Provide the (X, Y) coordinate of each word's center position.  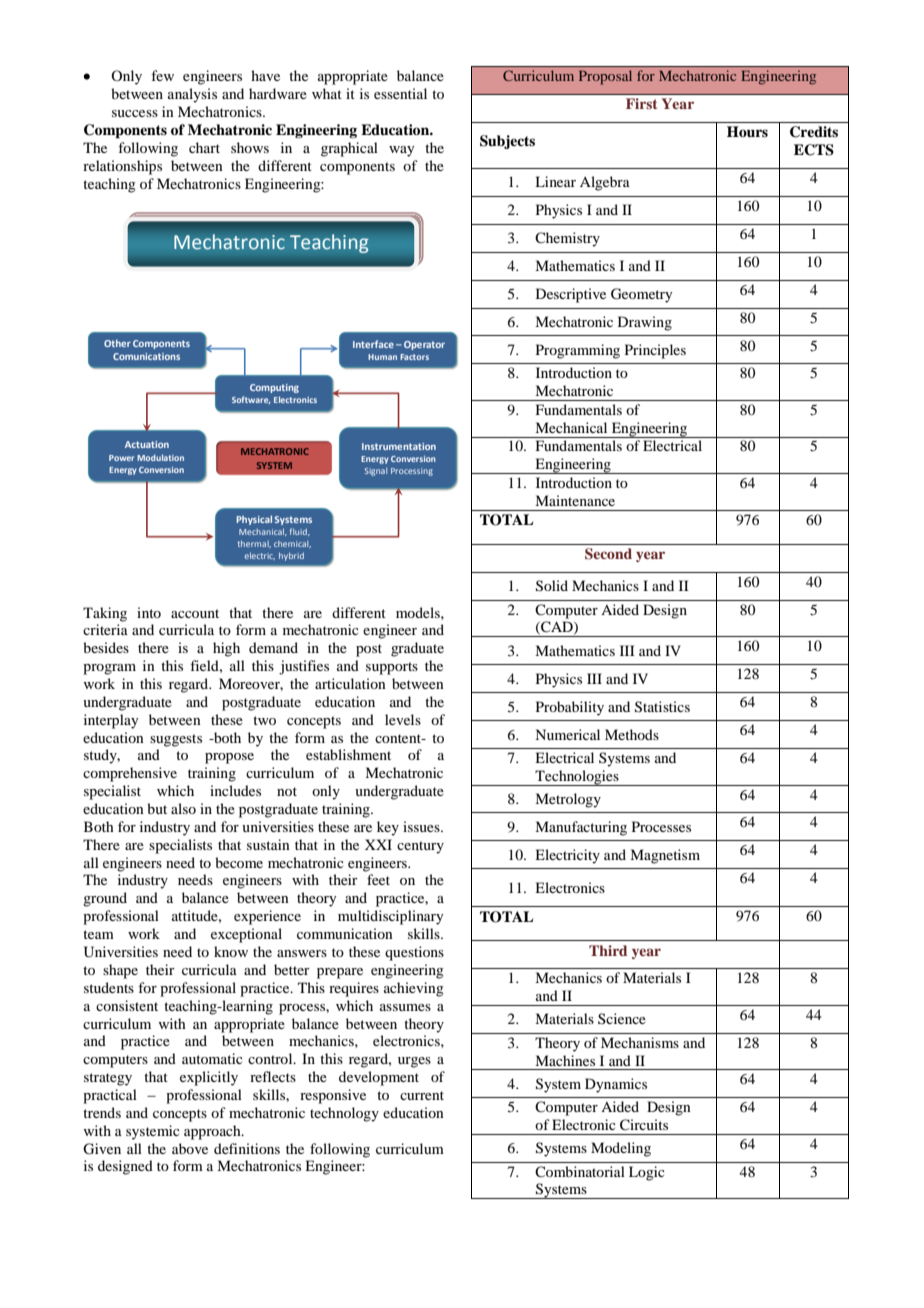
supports (392, 668)
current (422, 1095)
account (195, 613)
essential (400, 93)
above (190, 1148)
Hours (747, 131)
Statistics (662, 707)
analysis (192, 95)
